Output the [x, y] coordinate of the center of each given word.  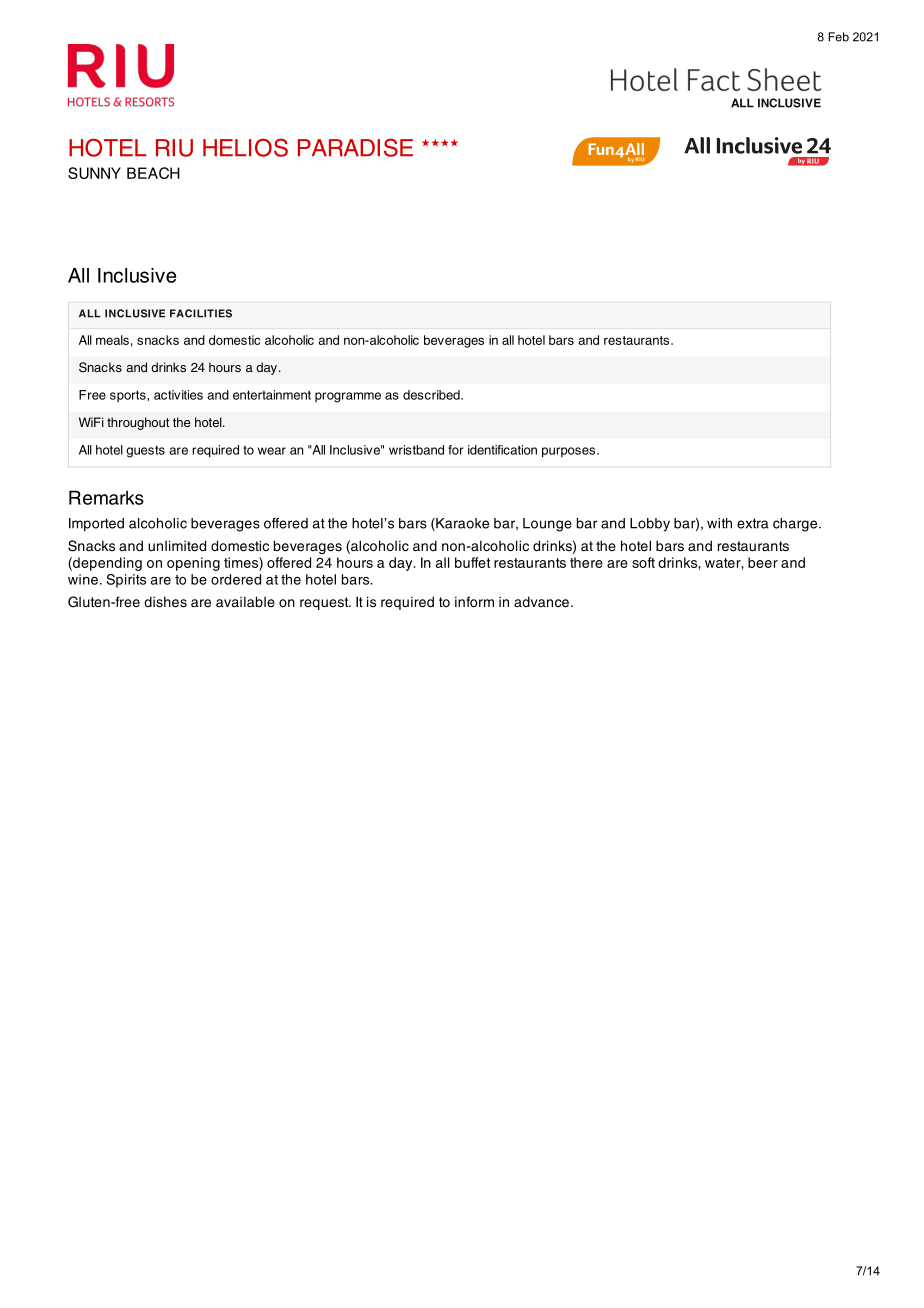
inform [474, 601]
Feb [838, 37]
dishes [165, 602]
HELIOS [245, 147]
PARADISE [355, 147]
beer [763, 562]
